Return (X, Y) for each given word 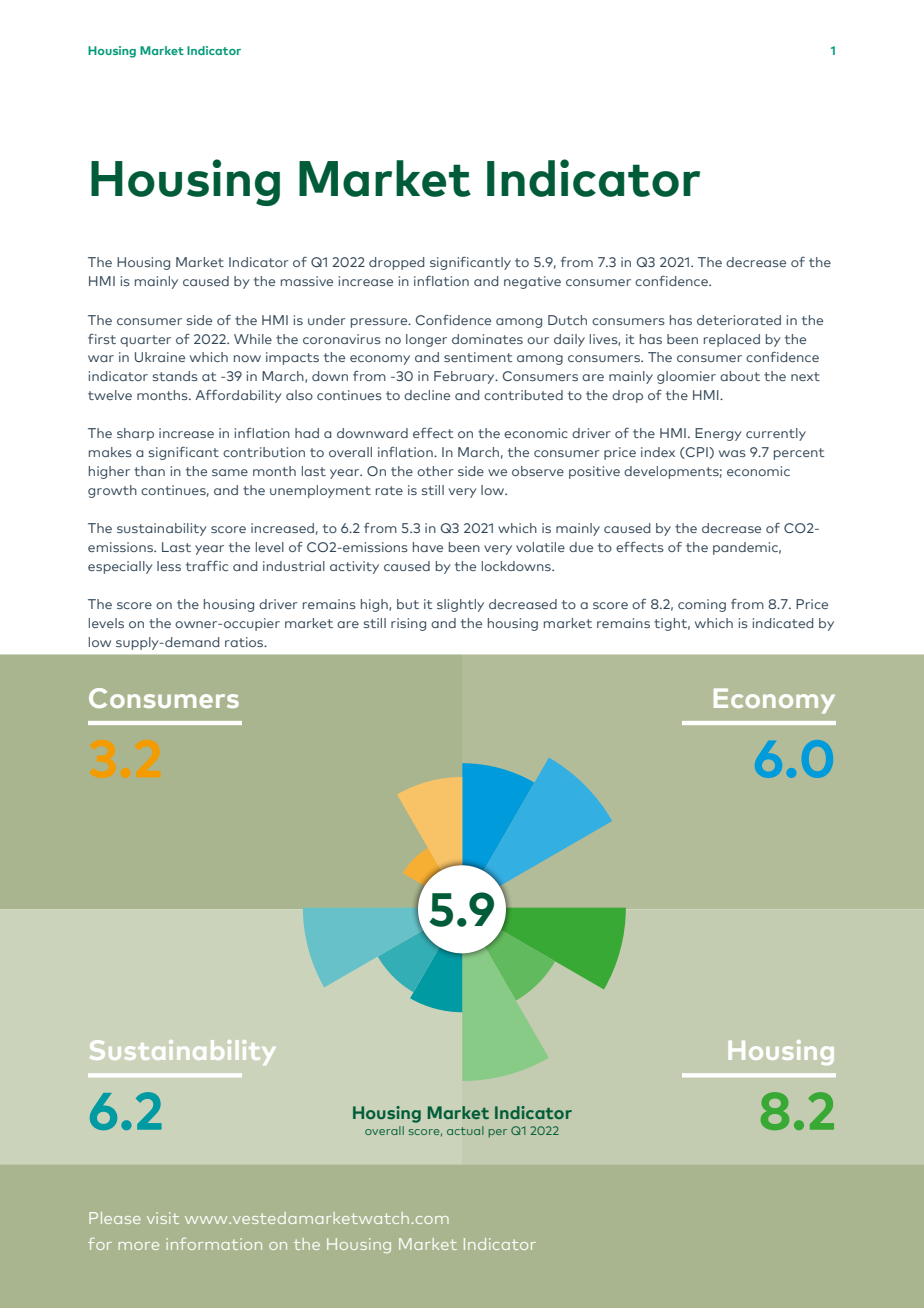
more (139, 1246)
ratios (245, 642)
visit (163, 1218)
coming (702, 605)
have (428, 547)
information (214, 1243)
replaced (732, 340)
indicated (783, 623)
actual (465, 1130)
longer (426, 340)
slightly (460, 605)
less (169, 566)
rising (408, 624)
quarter (145, 341)
